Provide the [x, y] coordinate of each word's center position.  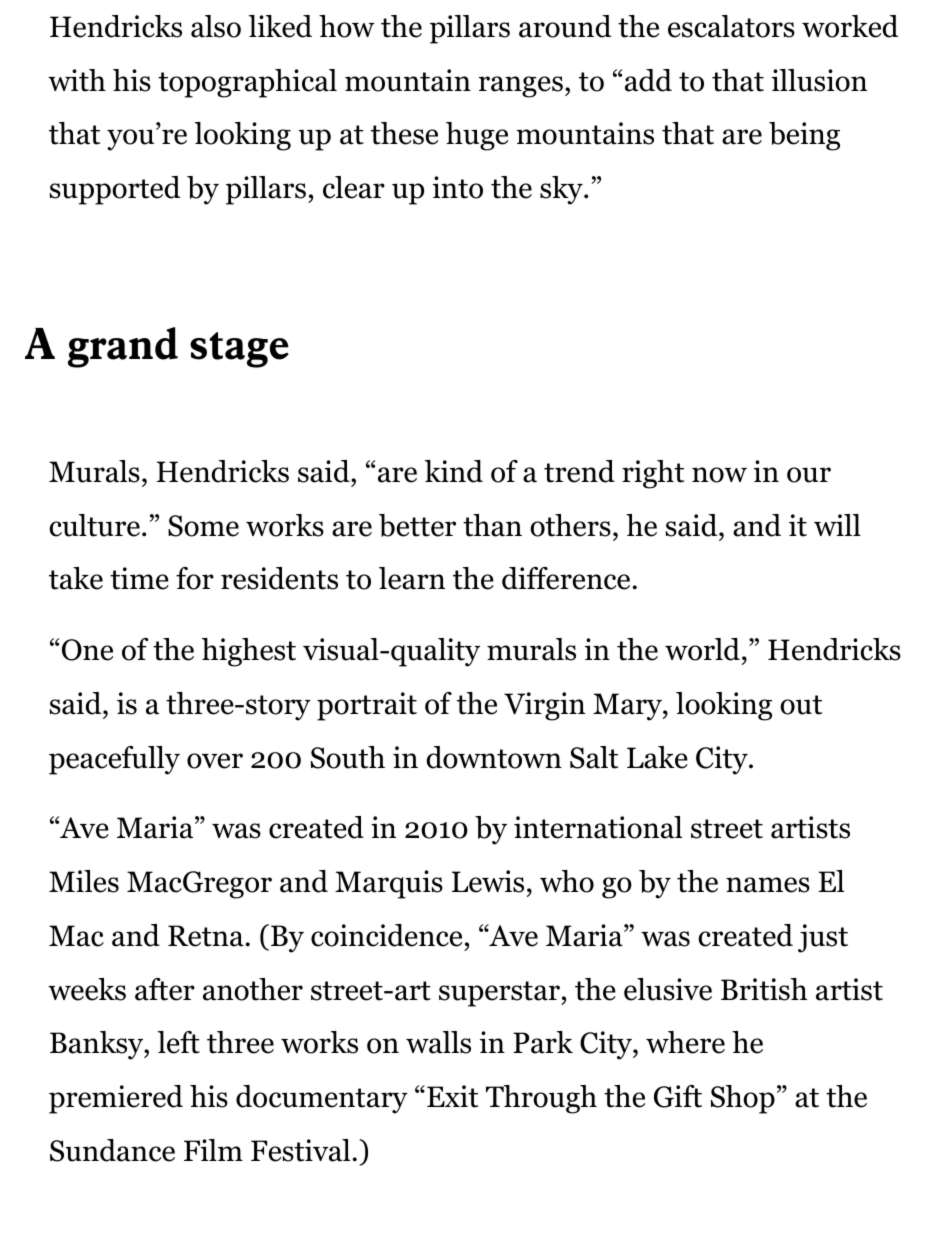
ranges [521, 87]
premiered [116, 1099]
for [195, 578]
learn [412, 578]
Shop [743, 1099]
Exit [452, 1096]
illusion [819, 80]
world [702, 649]
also [216, 26]
